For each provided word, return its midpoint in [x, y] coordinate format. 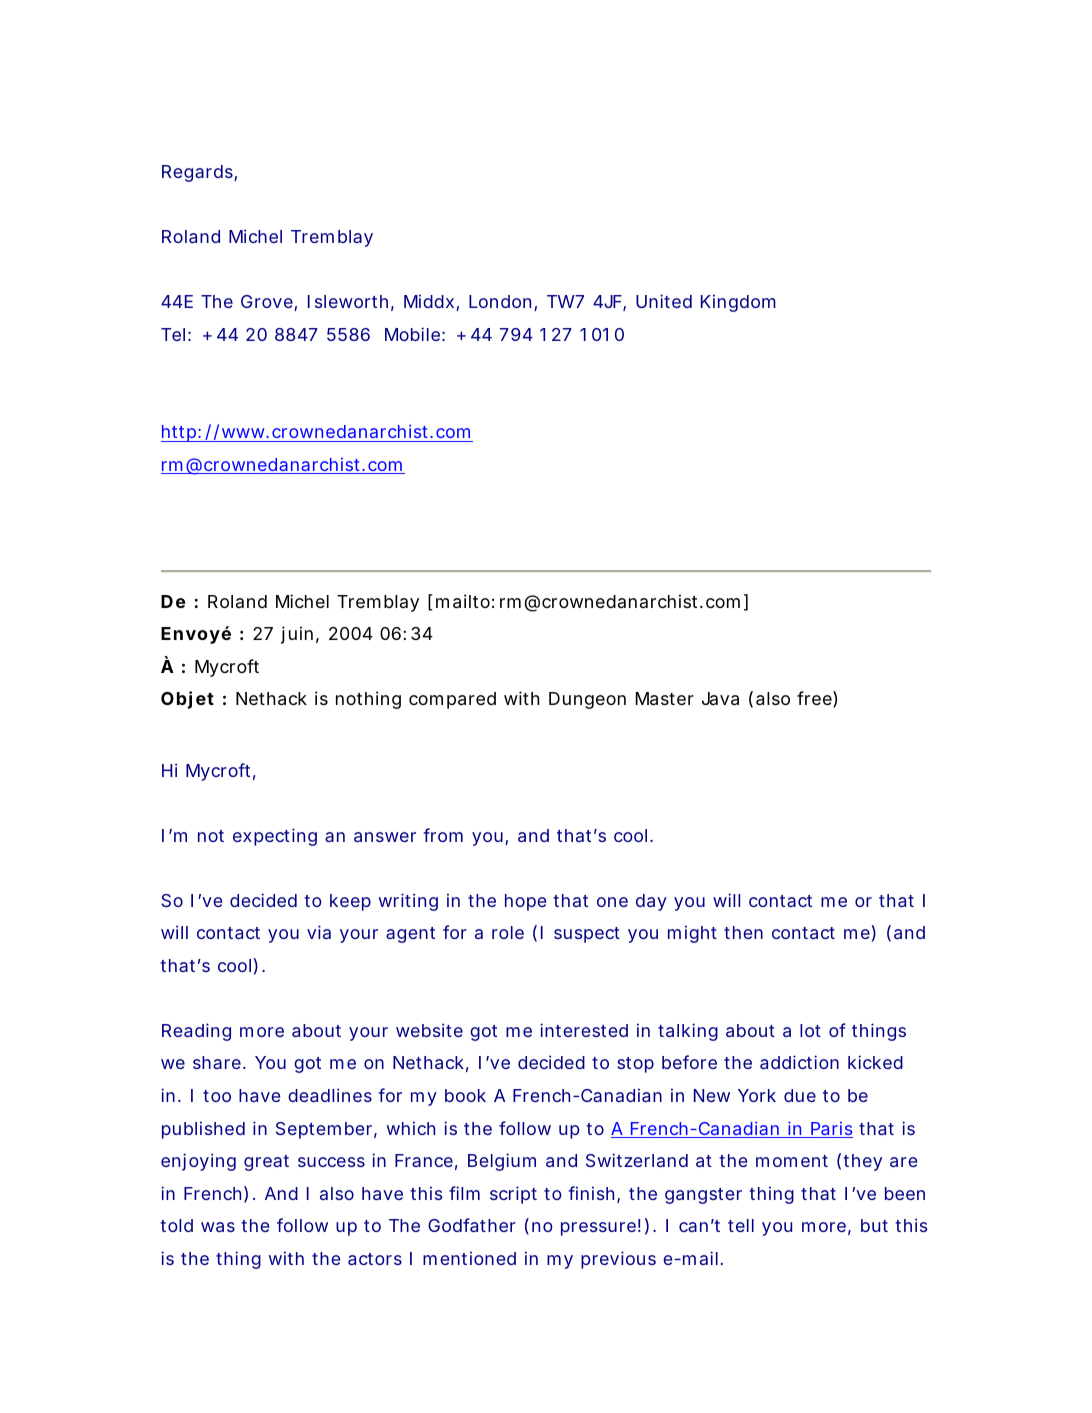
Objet [187, 700]
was [218, 1227]
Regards [198, 173]
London [500, 301]
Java [720, 699]
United [664, 301]
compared [452, 700]
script [513, 1195]
